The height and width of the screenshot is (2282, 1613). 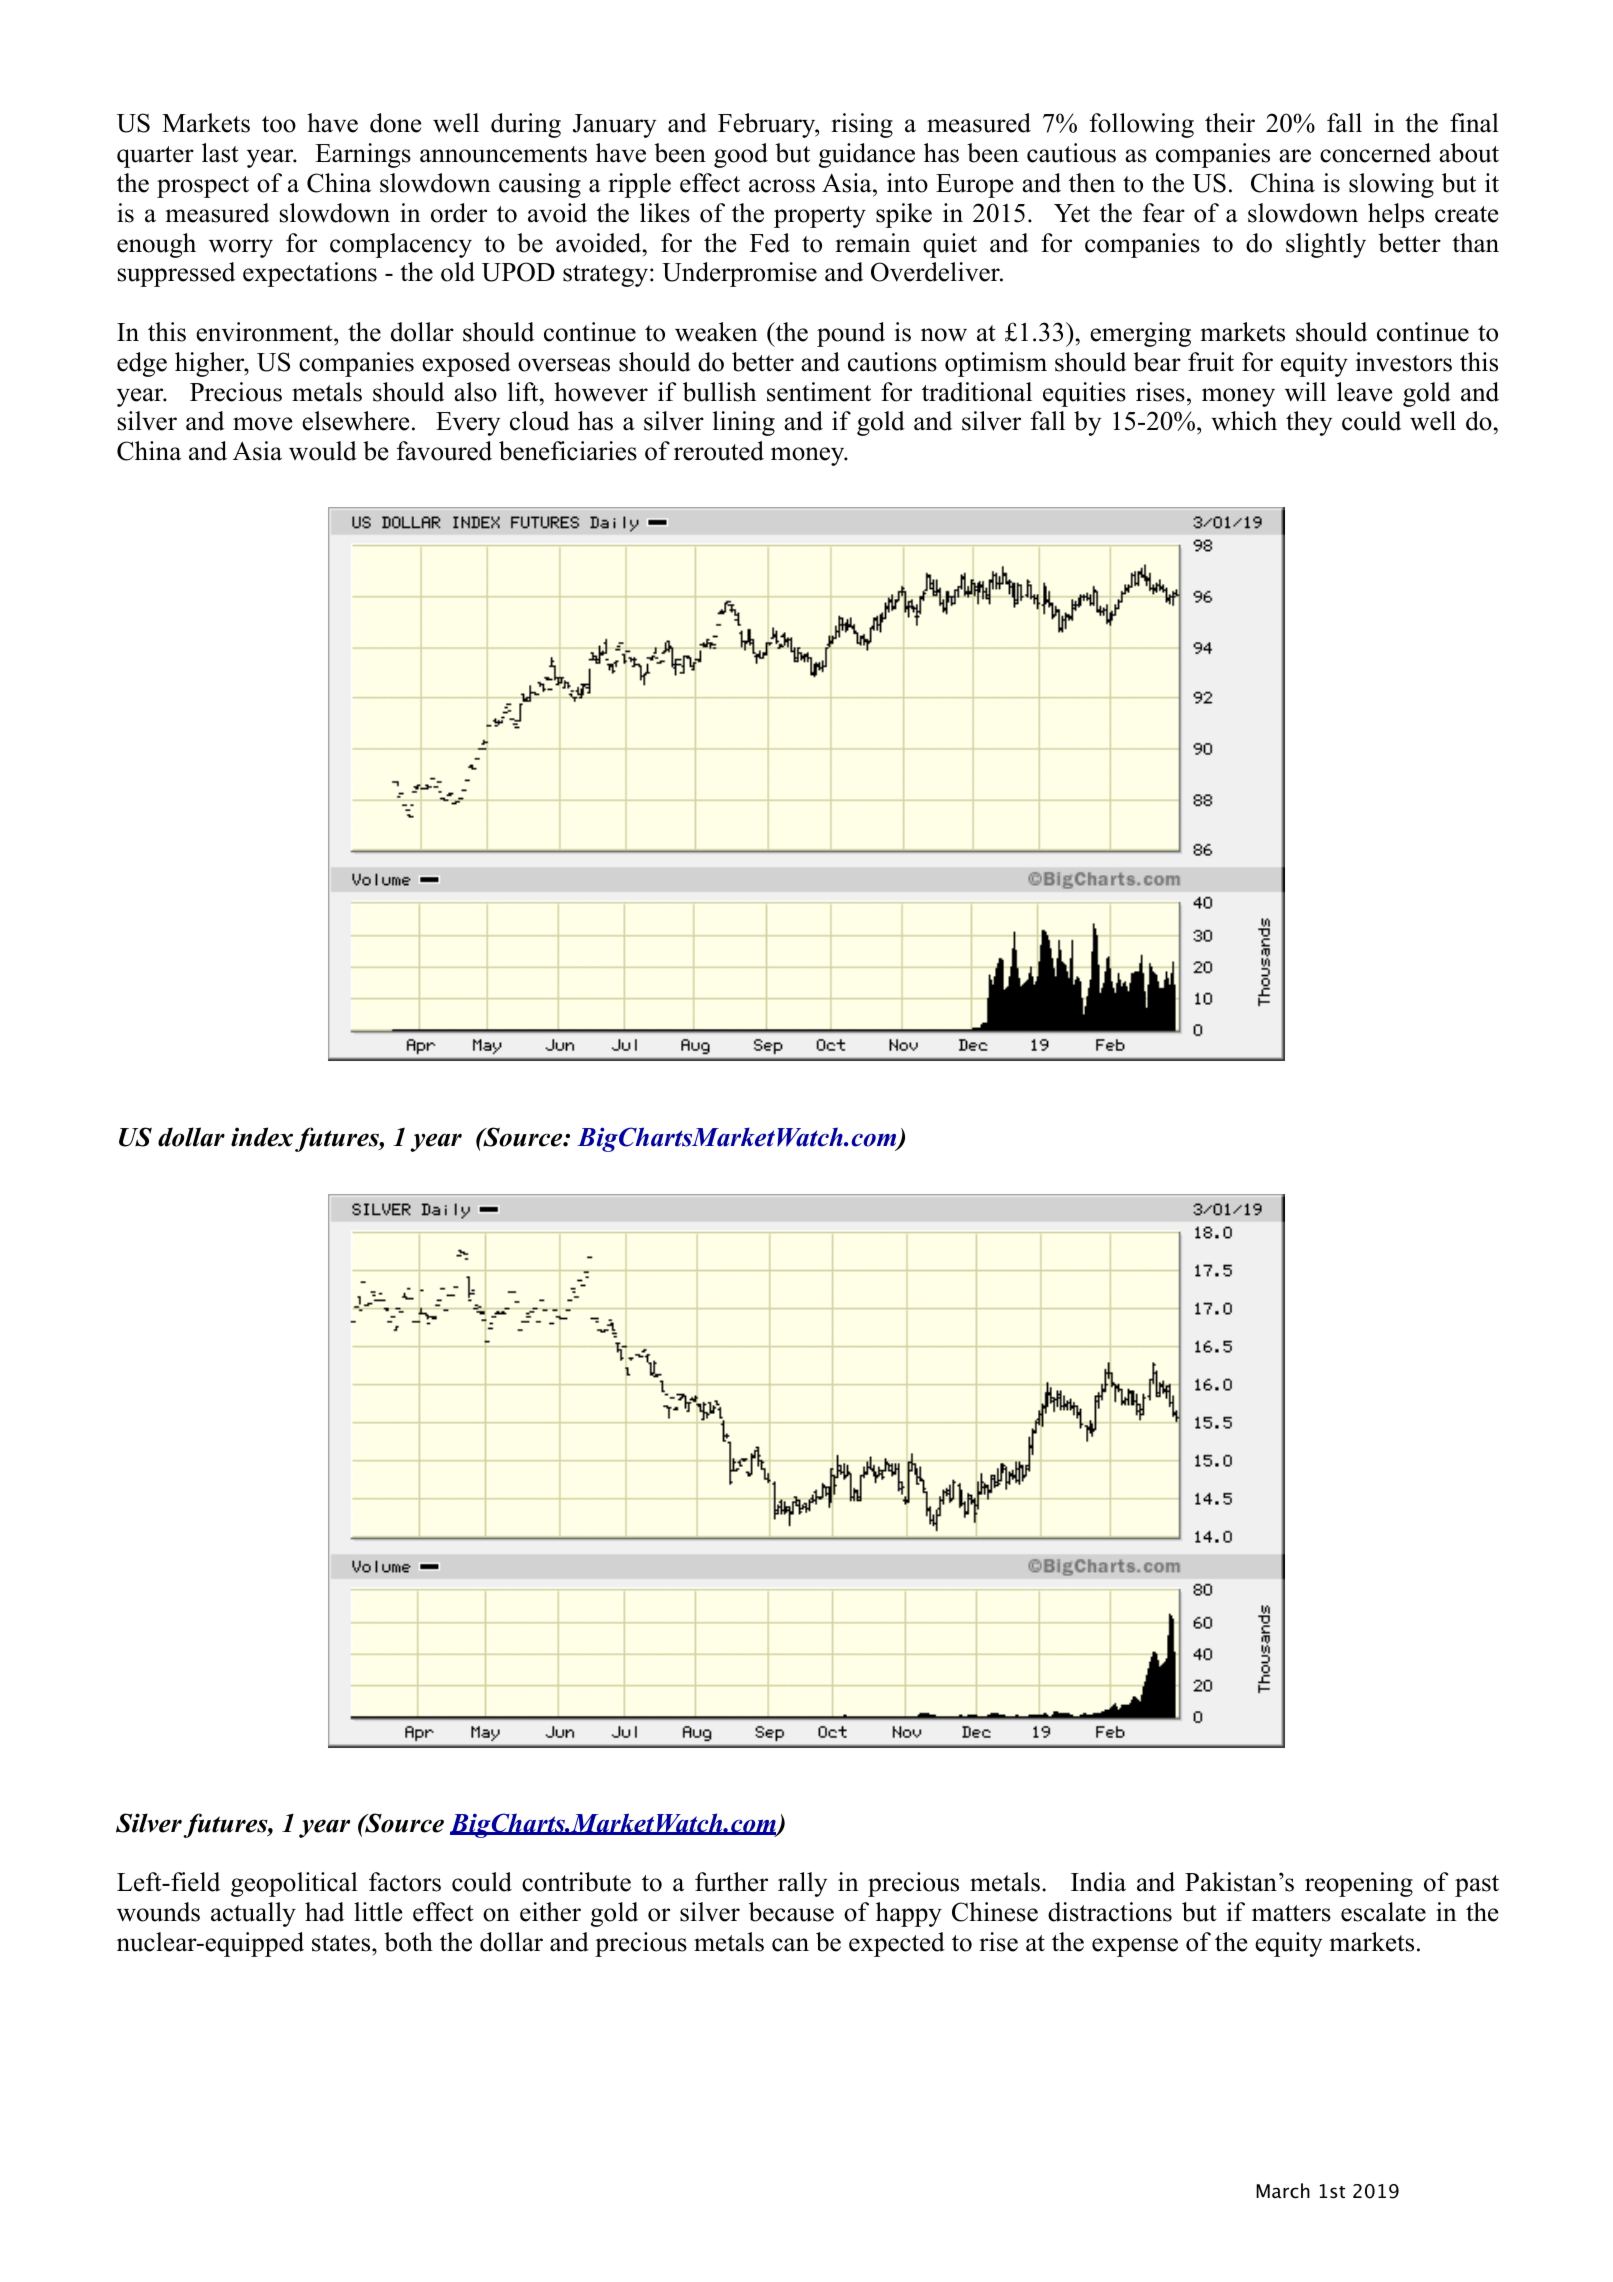 I want to click on March, so click(x=1283, y=2191).
